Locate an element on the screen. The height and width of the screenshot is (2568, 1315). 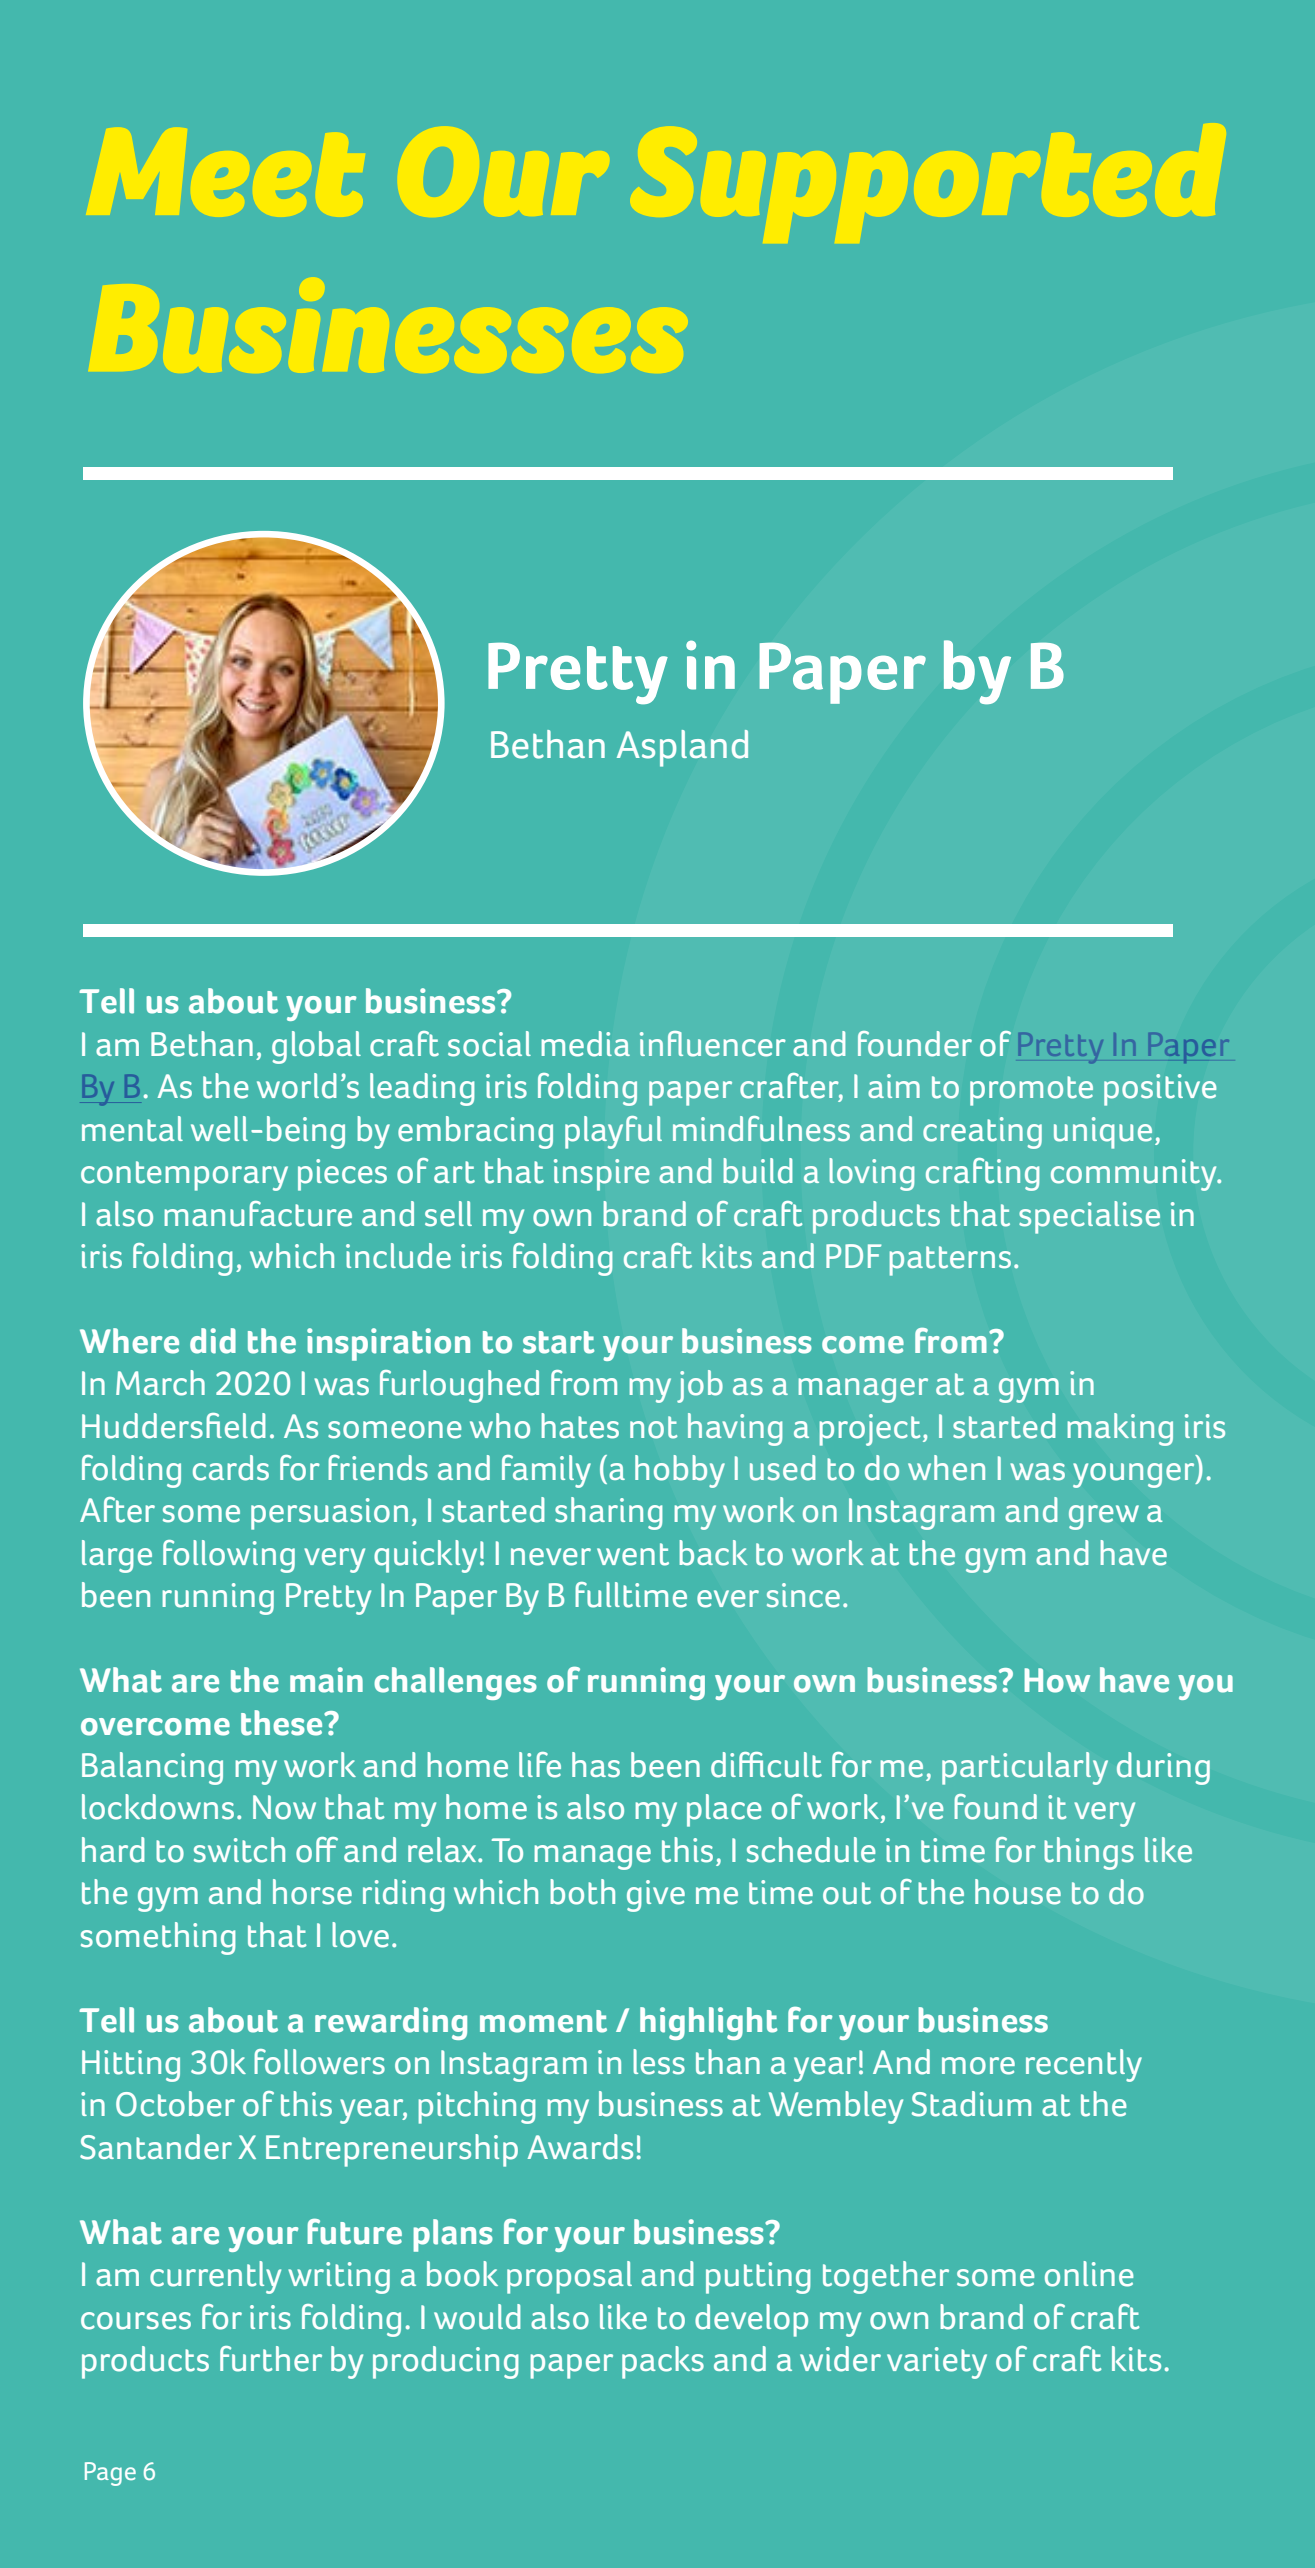
went is located at coordinates (633, 1554).
